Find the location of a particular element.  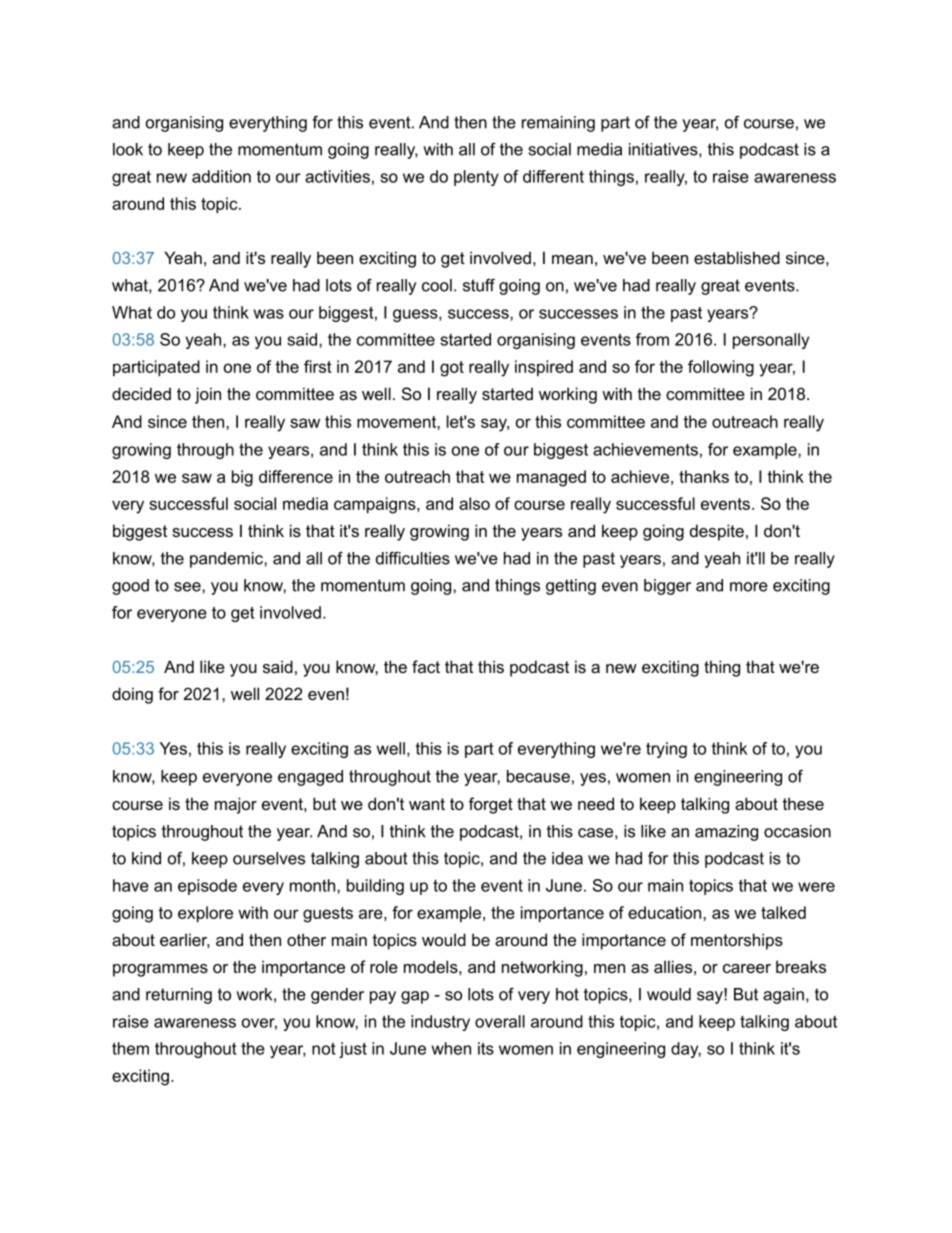

trying is located at coordinates (666, 750).
